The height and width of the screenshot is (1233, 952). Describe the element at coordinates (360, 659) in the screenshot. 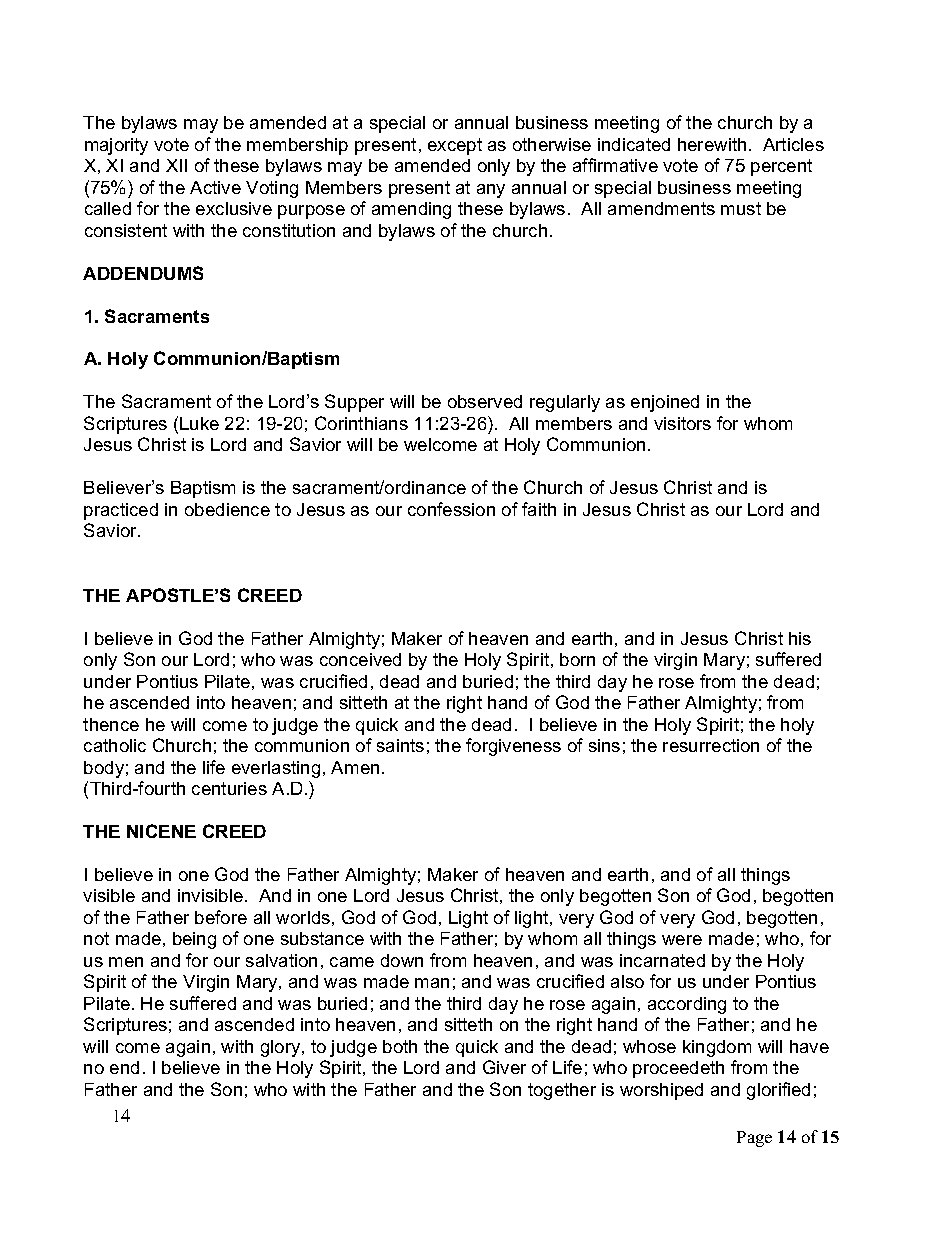

I see `conceived` at that location.
